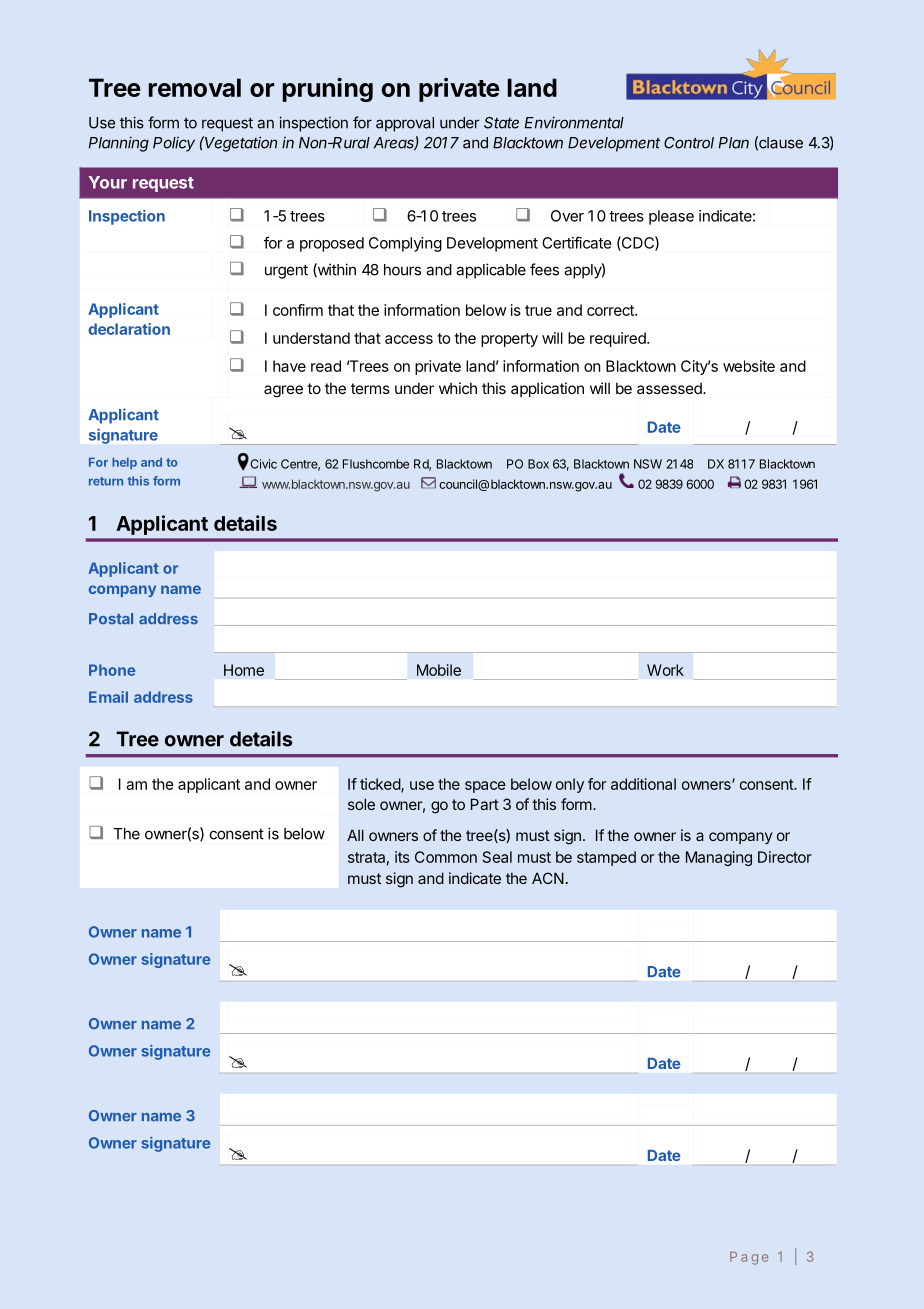 The image size is (924, 1309). Describe the element at coordinates (402, 857) in the screenshot. I see `its` at that location.
